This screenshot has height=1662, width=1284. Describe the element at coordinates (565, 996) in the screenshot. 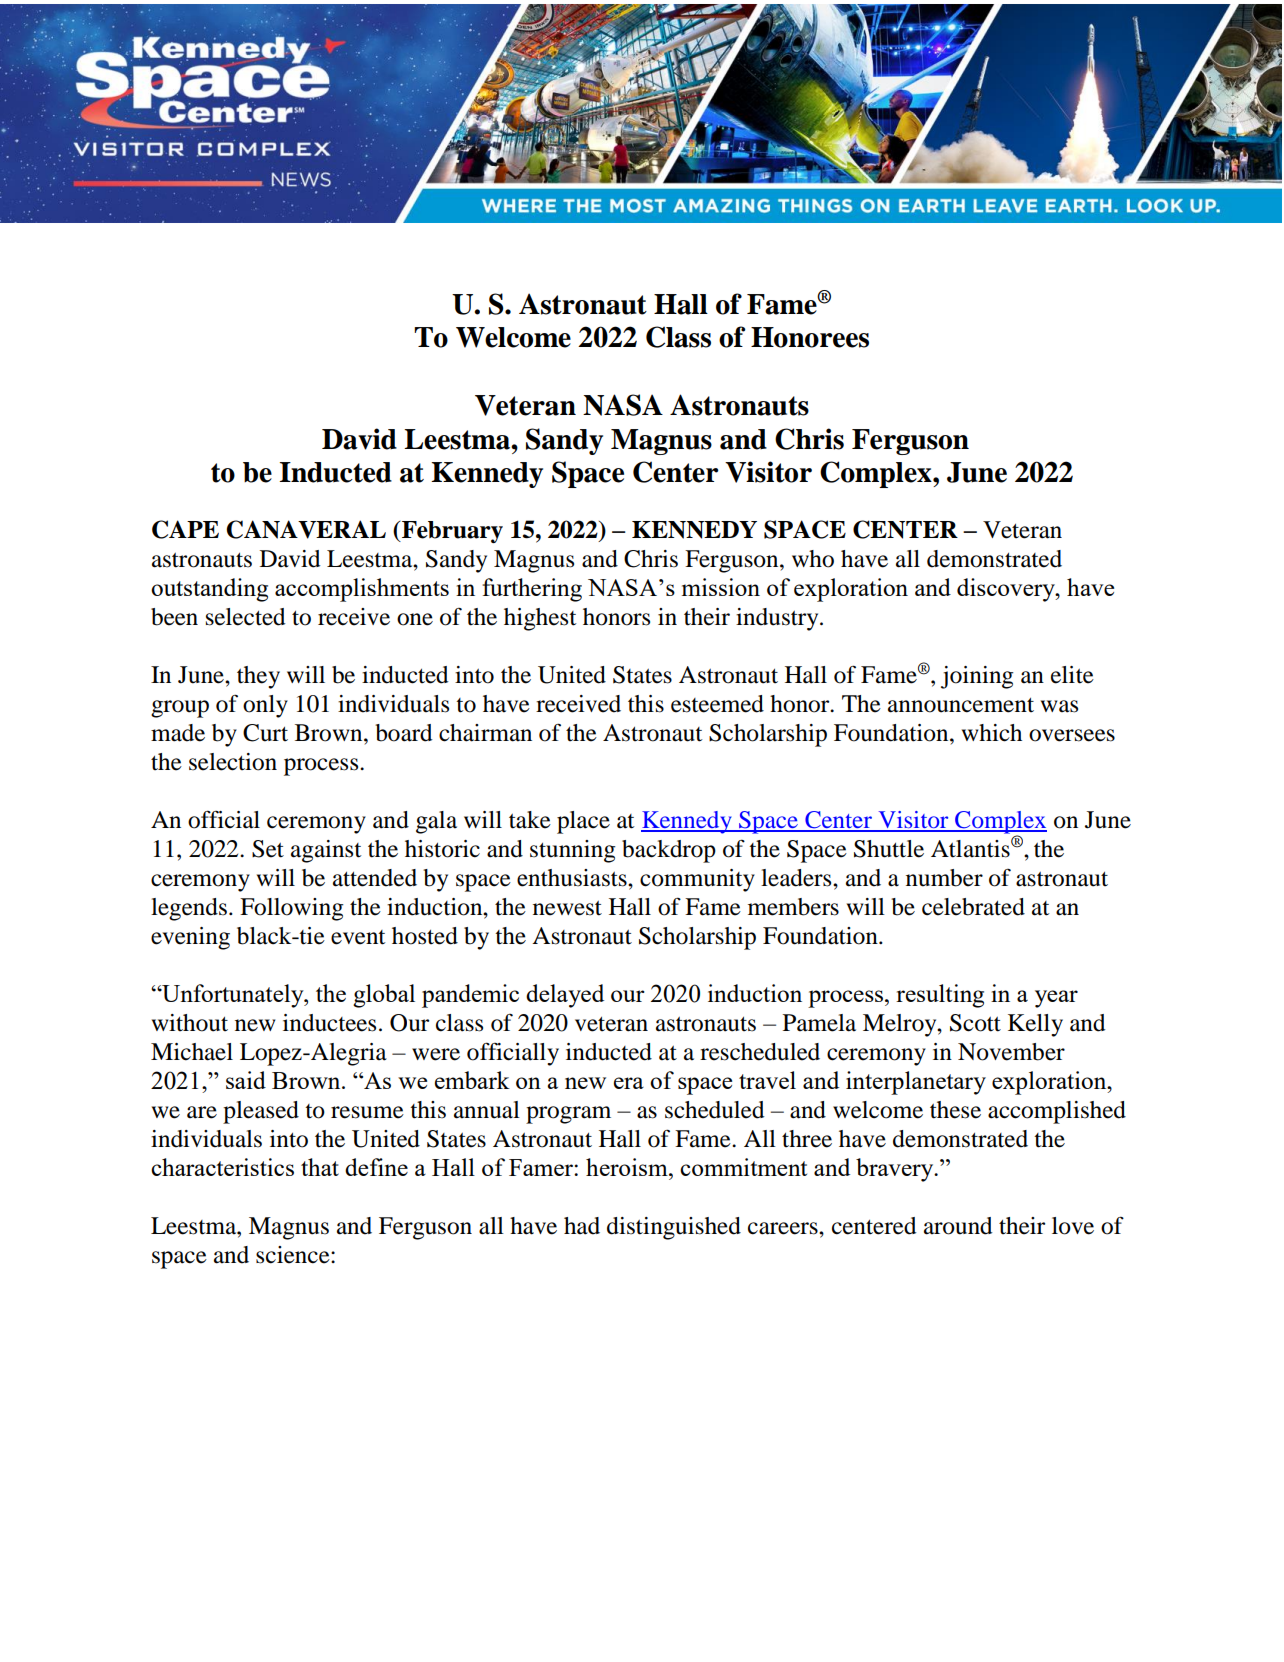

I see `delayed` at that location.
